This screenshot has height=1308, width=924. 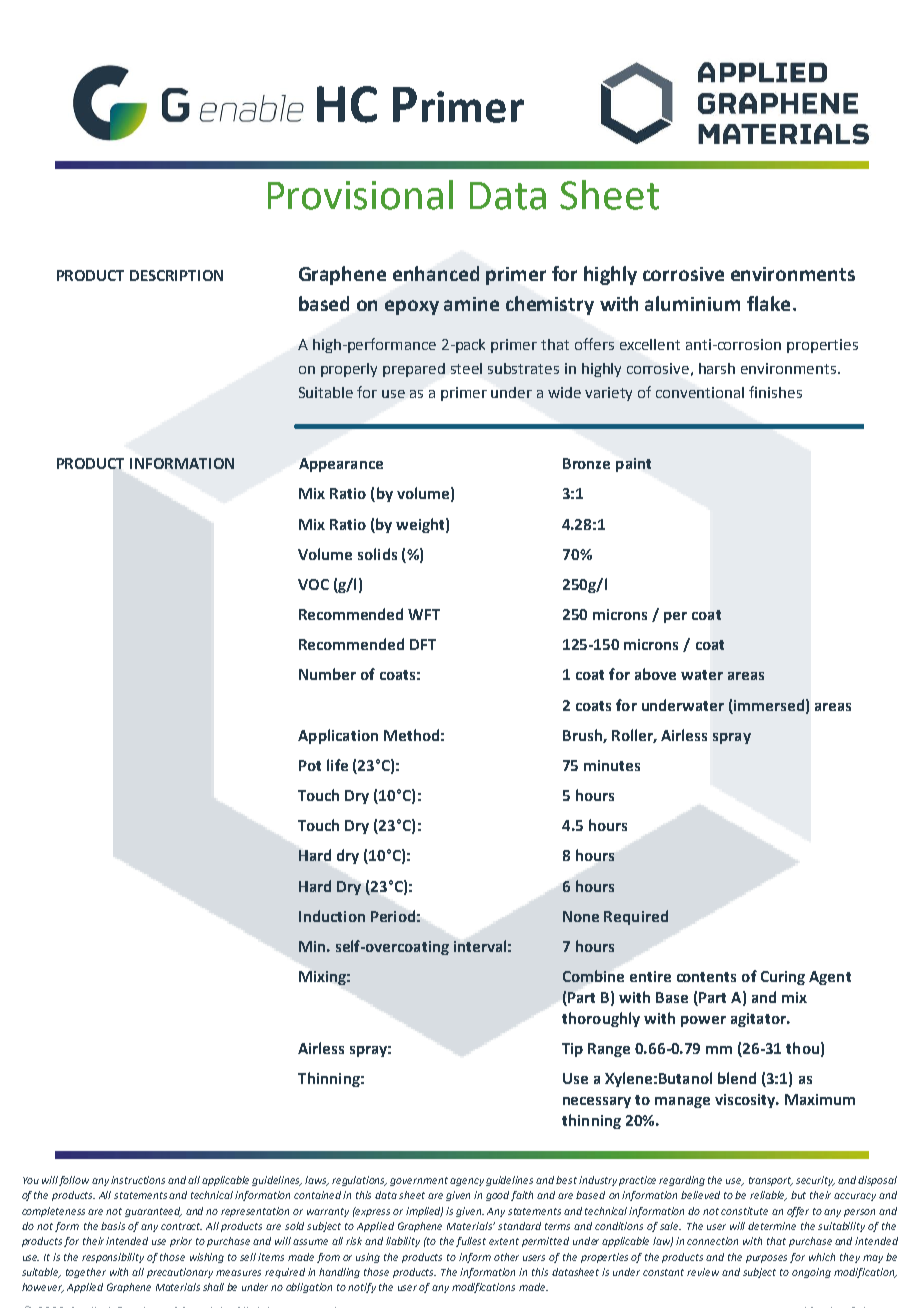 I want to click on purposes, so click(x=766, y=1259).
